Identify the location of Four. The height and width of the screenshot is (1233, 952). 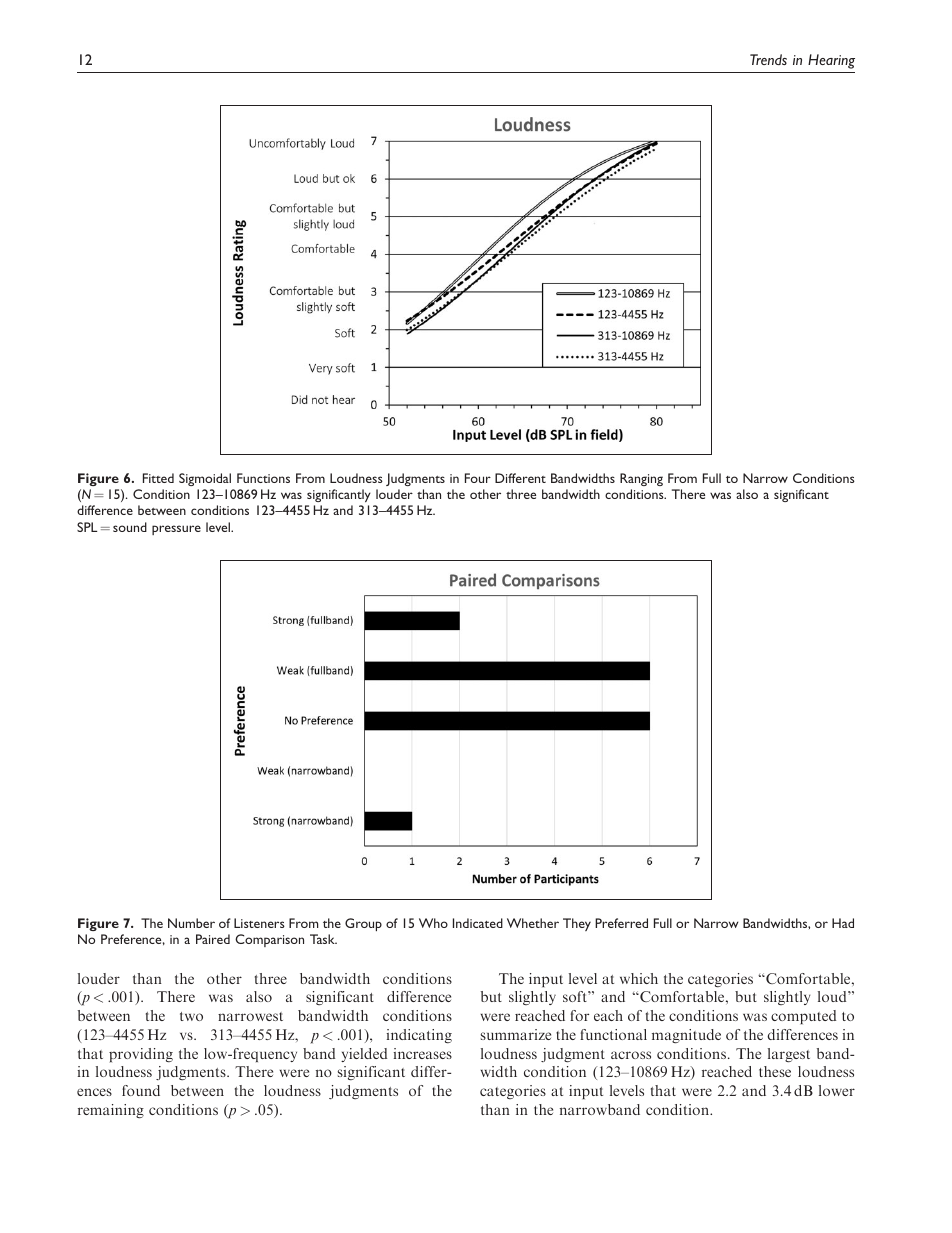
(478, 478).
